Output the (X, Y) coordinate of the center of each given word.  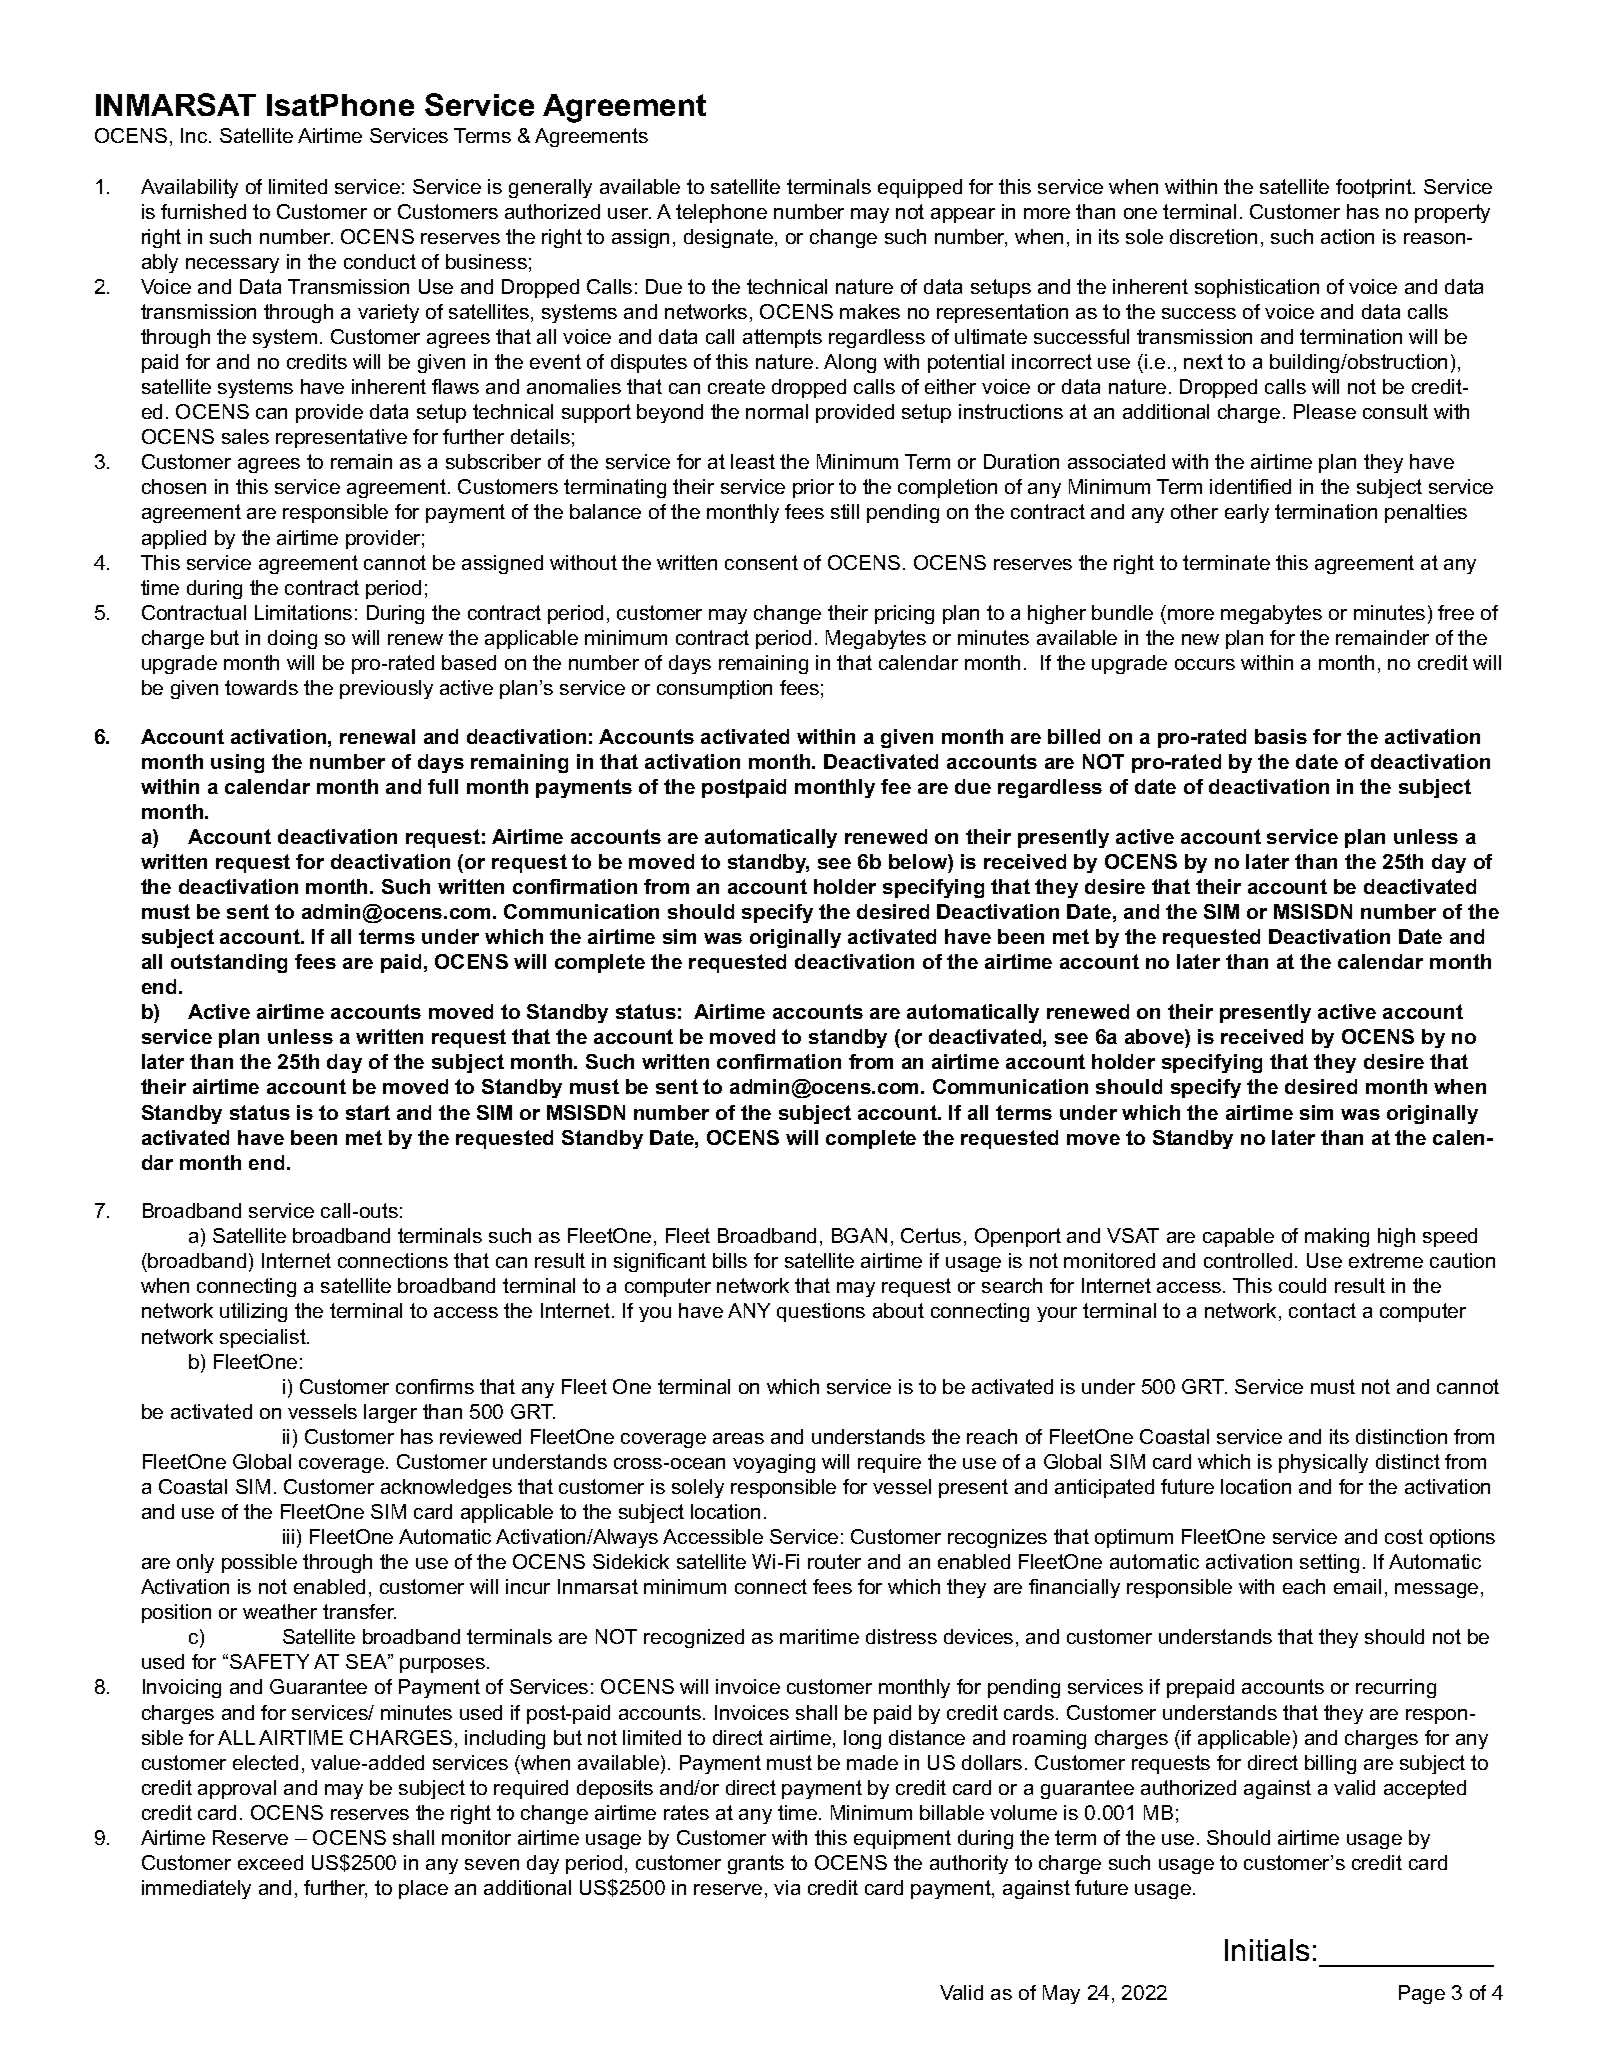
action (1347, 236)
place (423, 1889)
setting (1329, 1563)
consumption (714, 689)
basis (1281, 736)
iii (288, 1536)
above (1155, 1038)
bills (730, 1260)
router (834, 1561)
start (368, 1112)
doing (292, 639)
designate (728, 238)
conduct (380, 261)
